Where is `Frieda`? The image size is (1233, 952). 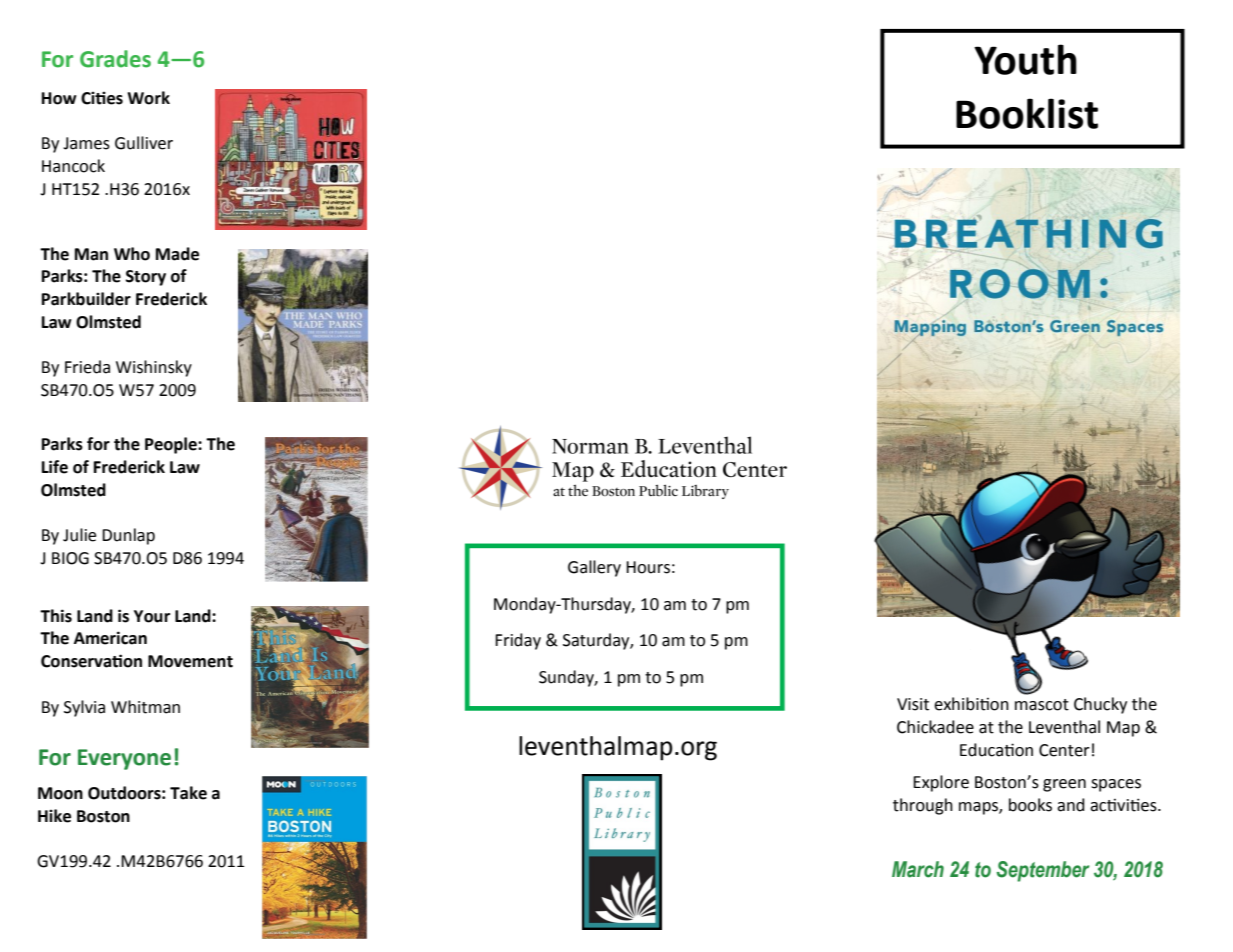 Frieda is located at coordinates (87, 367).
